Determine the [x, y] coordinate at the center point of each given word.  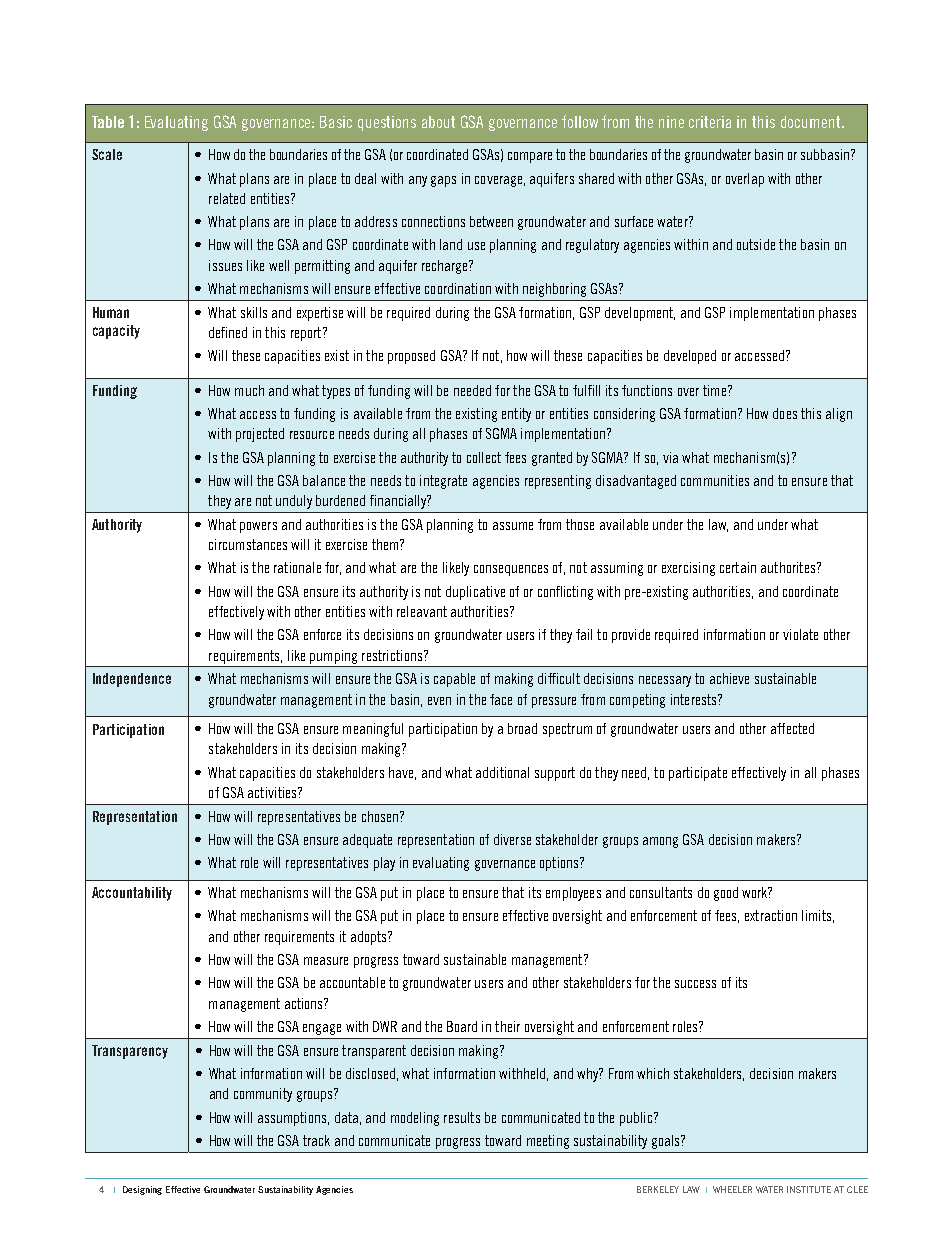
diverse [512, 839]
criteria [710, 122]
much [249, 390]
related [227, 198]
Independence [132, 680]
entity [516, 415]
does [785, 413]
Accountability [132, 894]
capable [454, 680]
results [462, 1117]
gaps [443, 181]
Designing [142, 1190]
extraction [771, 915]
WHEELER [732, 1189]
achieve [729, 678]
